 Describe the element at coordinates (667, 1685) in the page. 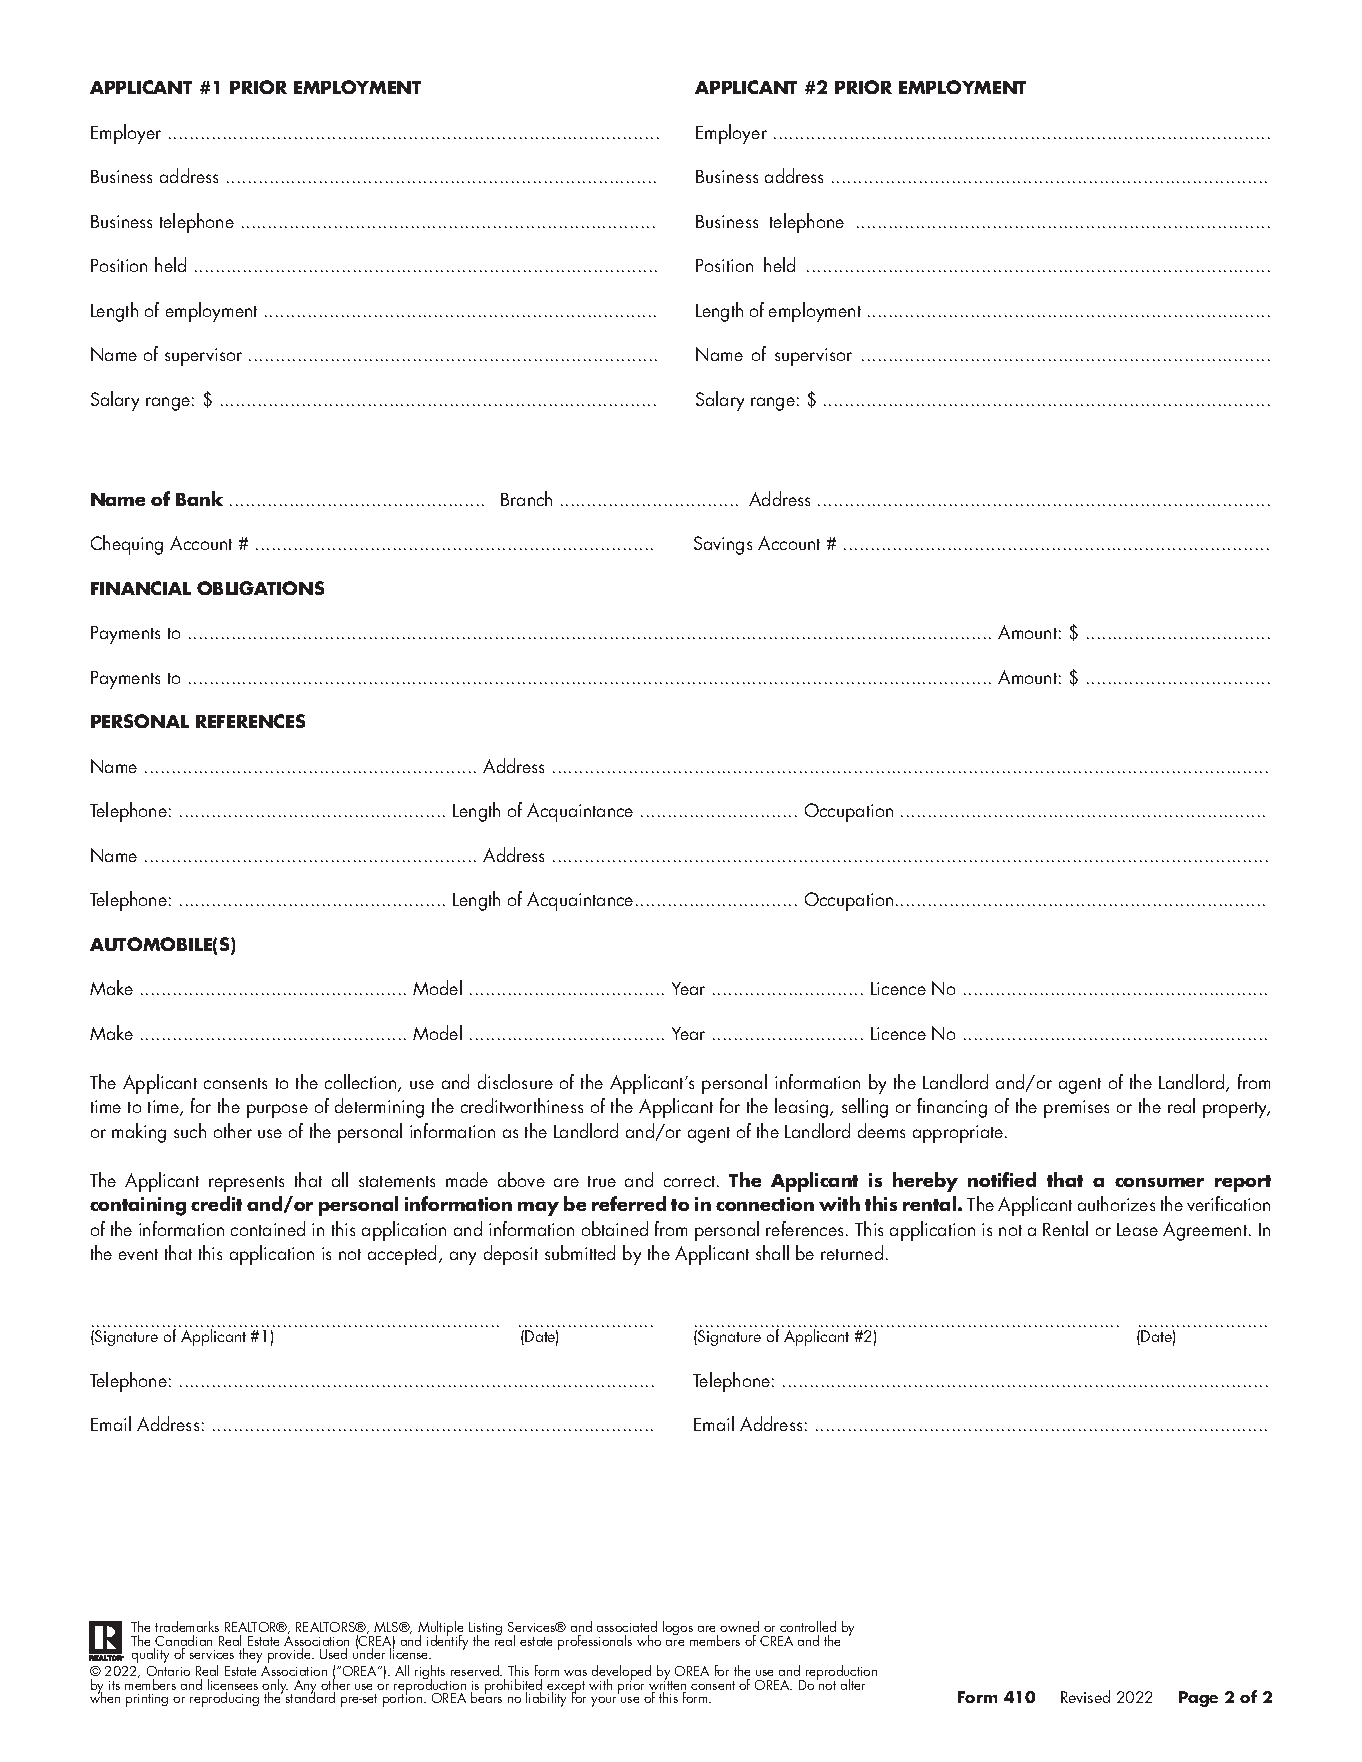

I see `written` at that location.
